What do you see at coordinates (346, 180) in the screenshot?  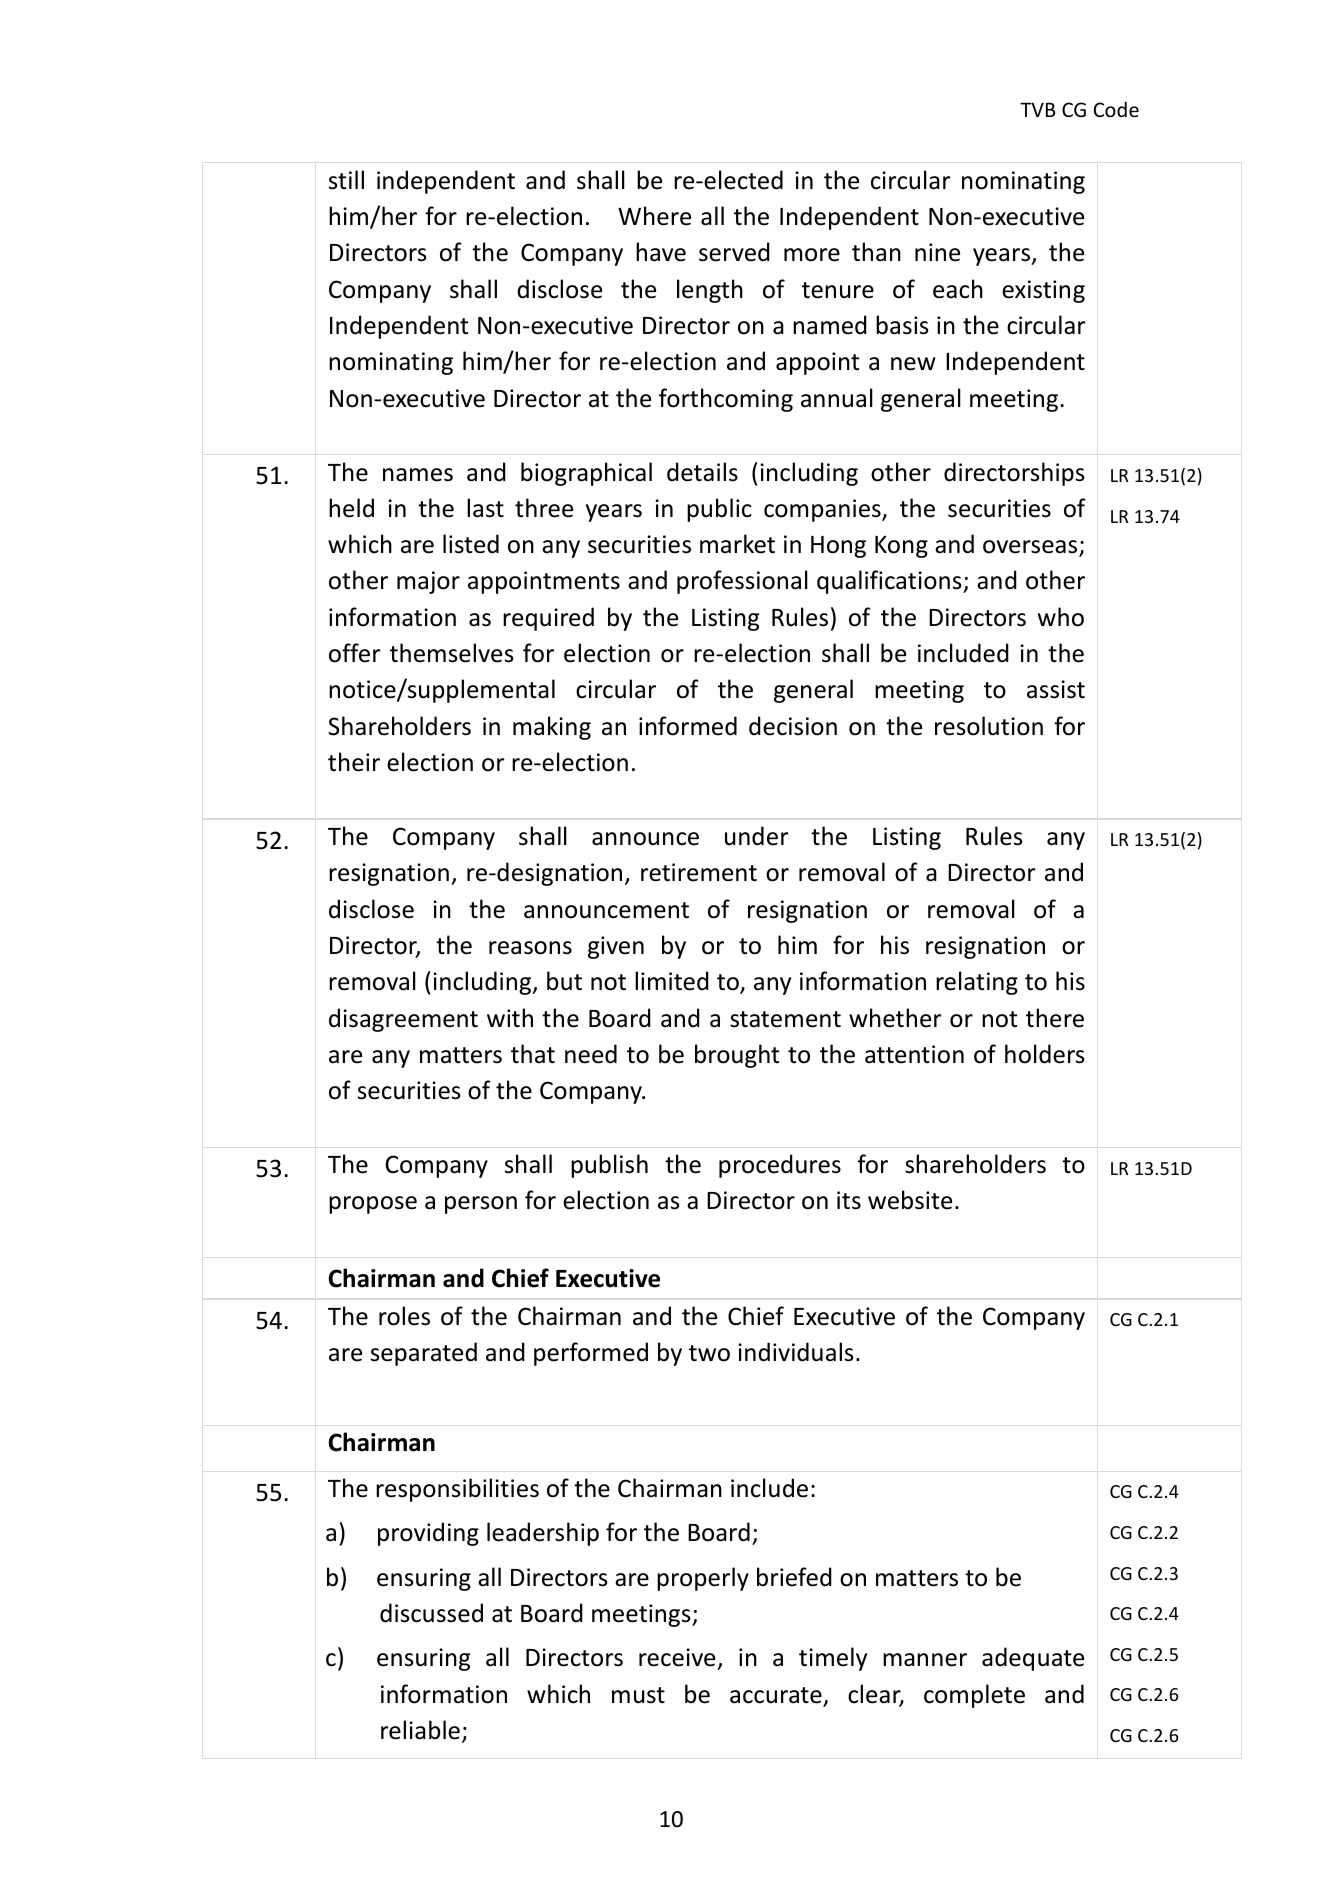 I see `still` at bounding box center [346, 180].
